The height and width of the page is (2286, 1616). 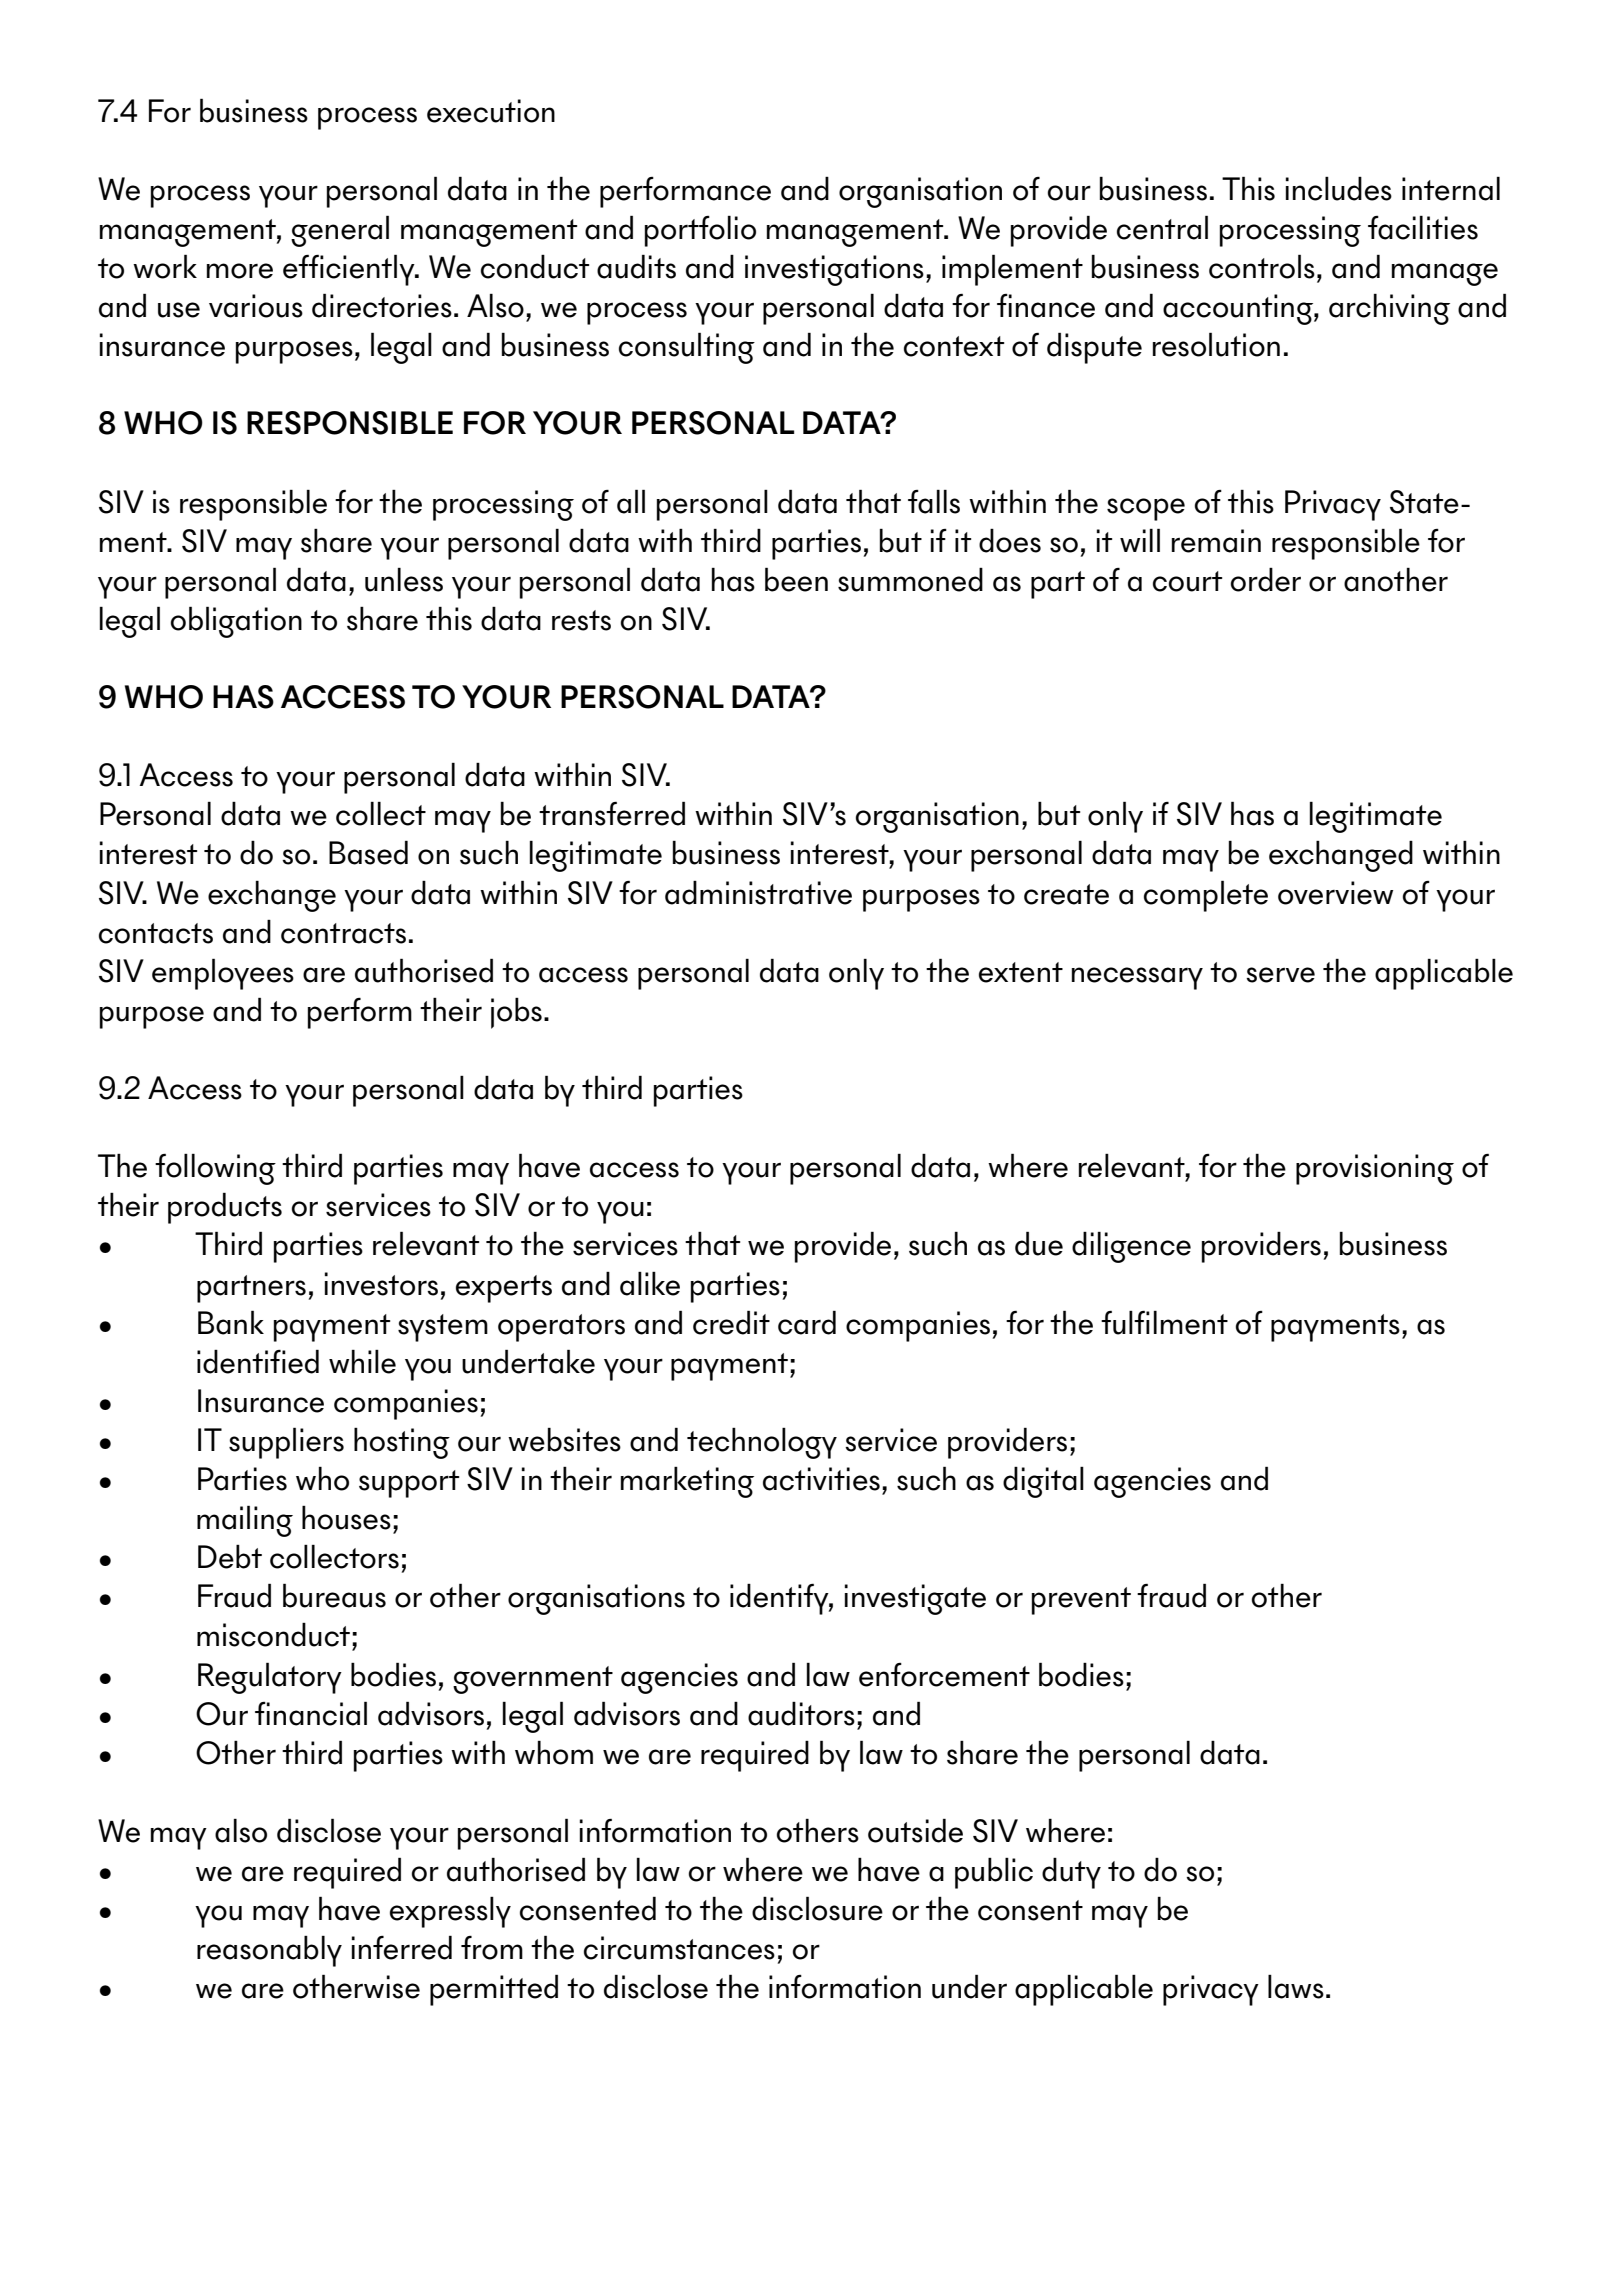 I want to click on portfolio, so click(x=700, y=231).
